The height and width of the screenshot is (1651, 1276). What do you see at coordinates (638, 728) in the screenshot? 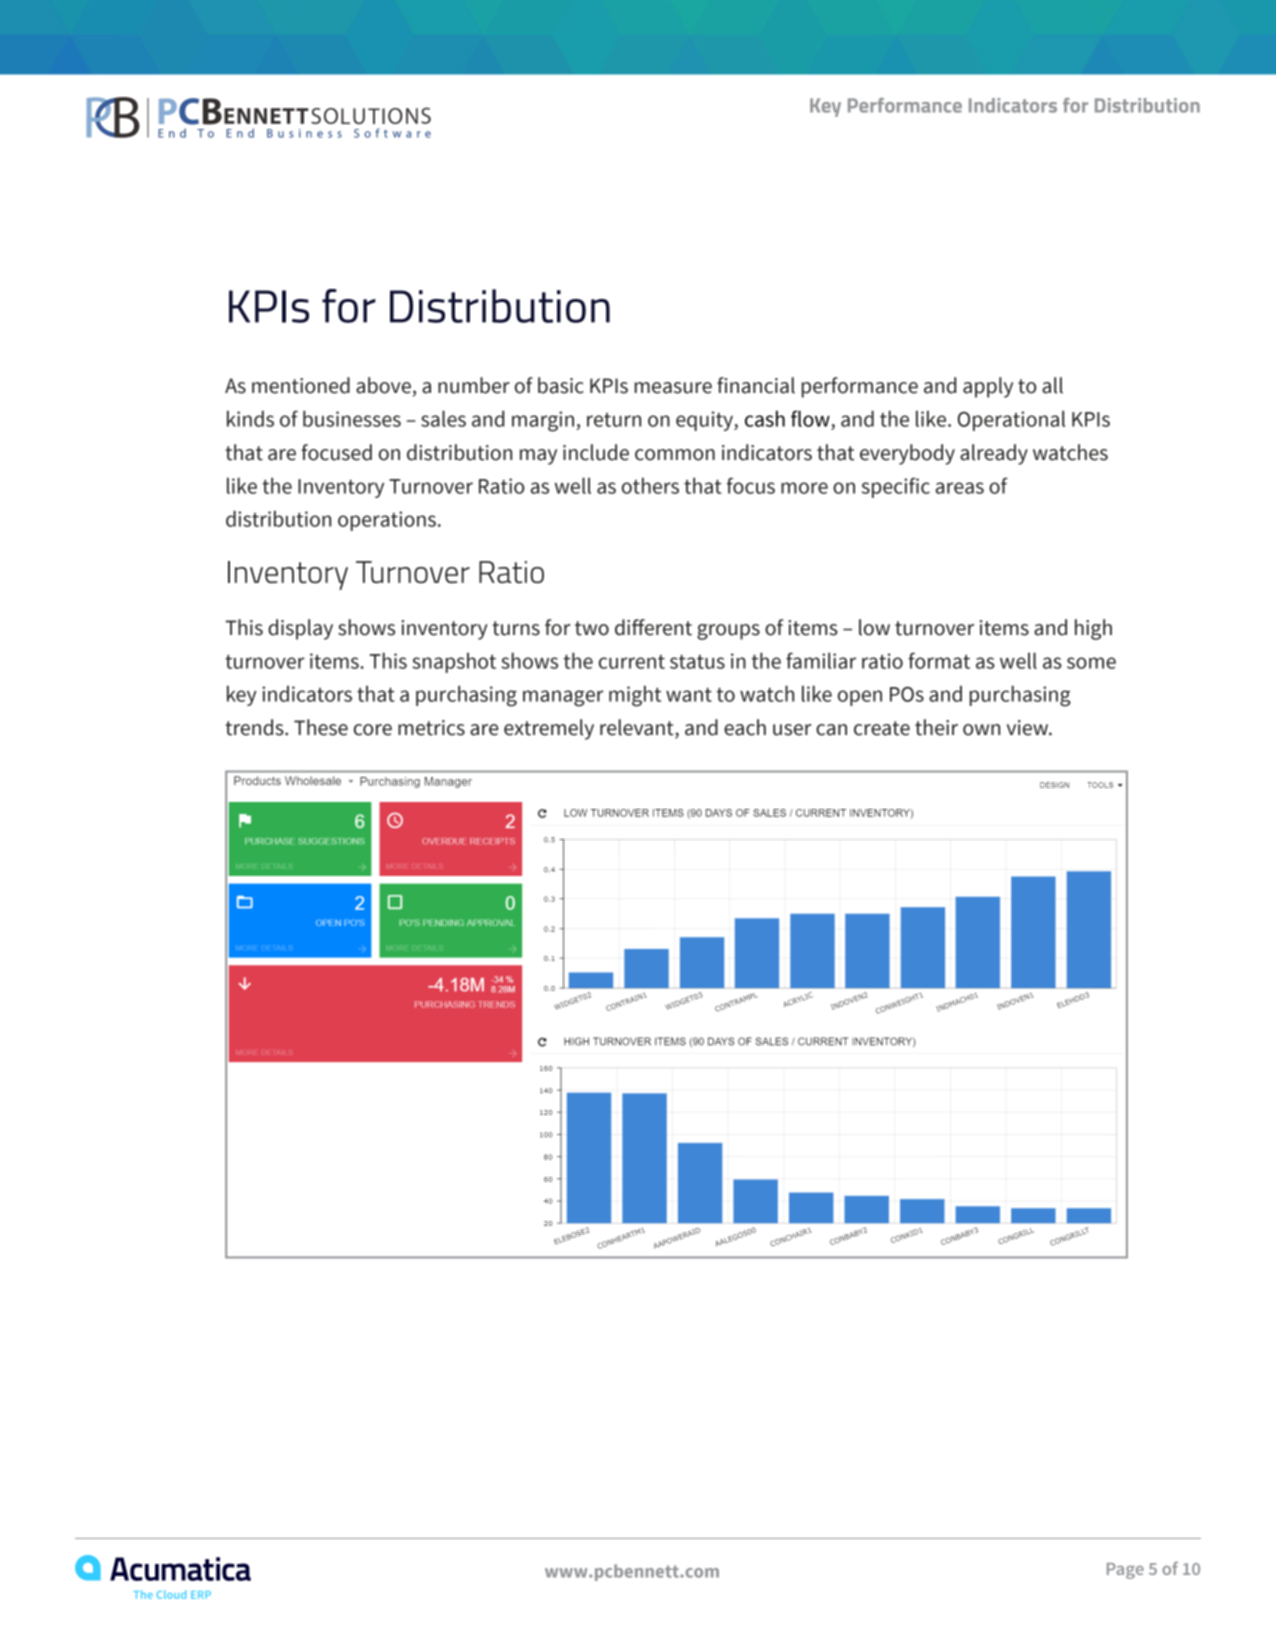
I see `relevant` at bounding box center [638, 728].
